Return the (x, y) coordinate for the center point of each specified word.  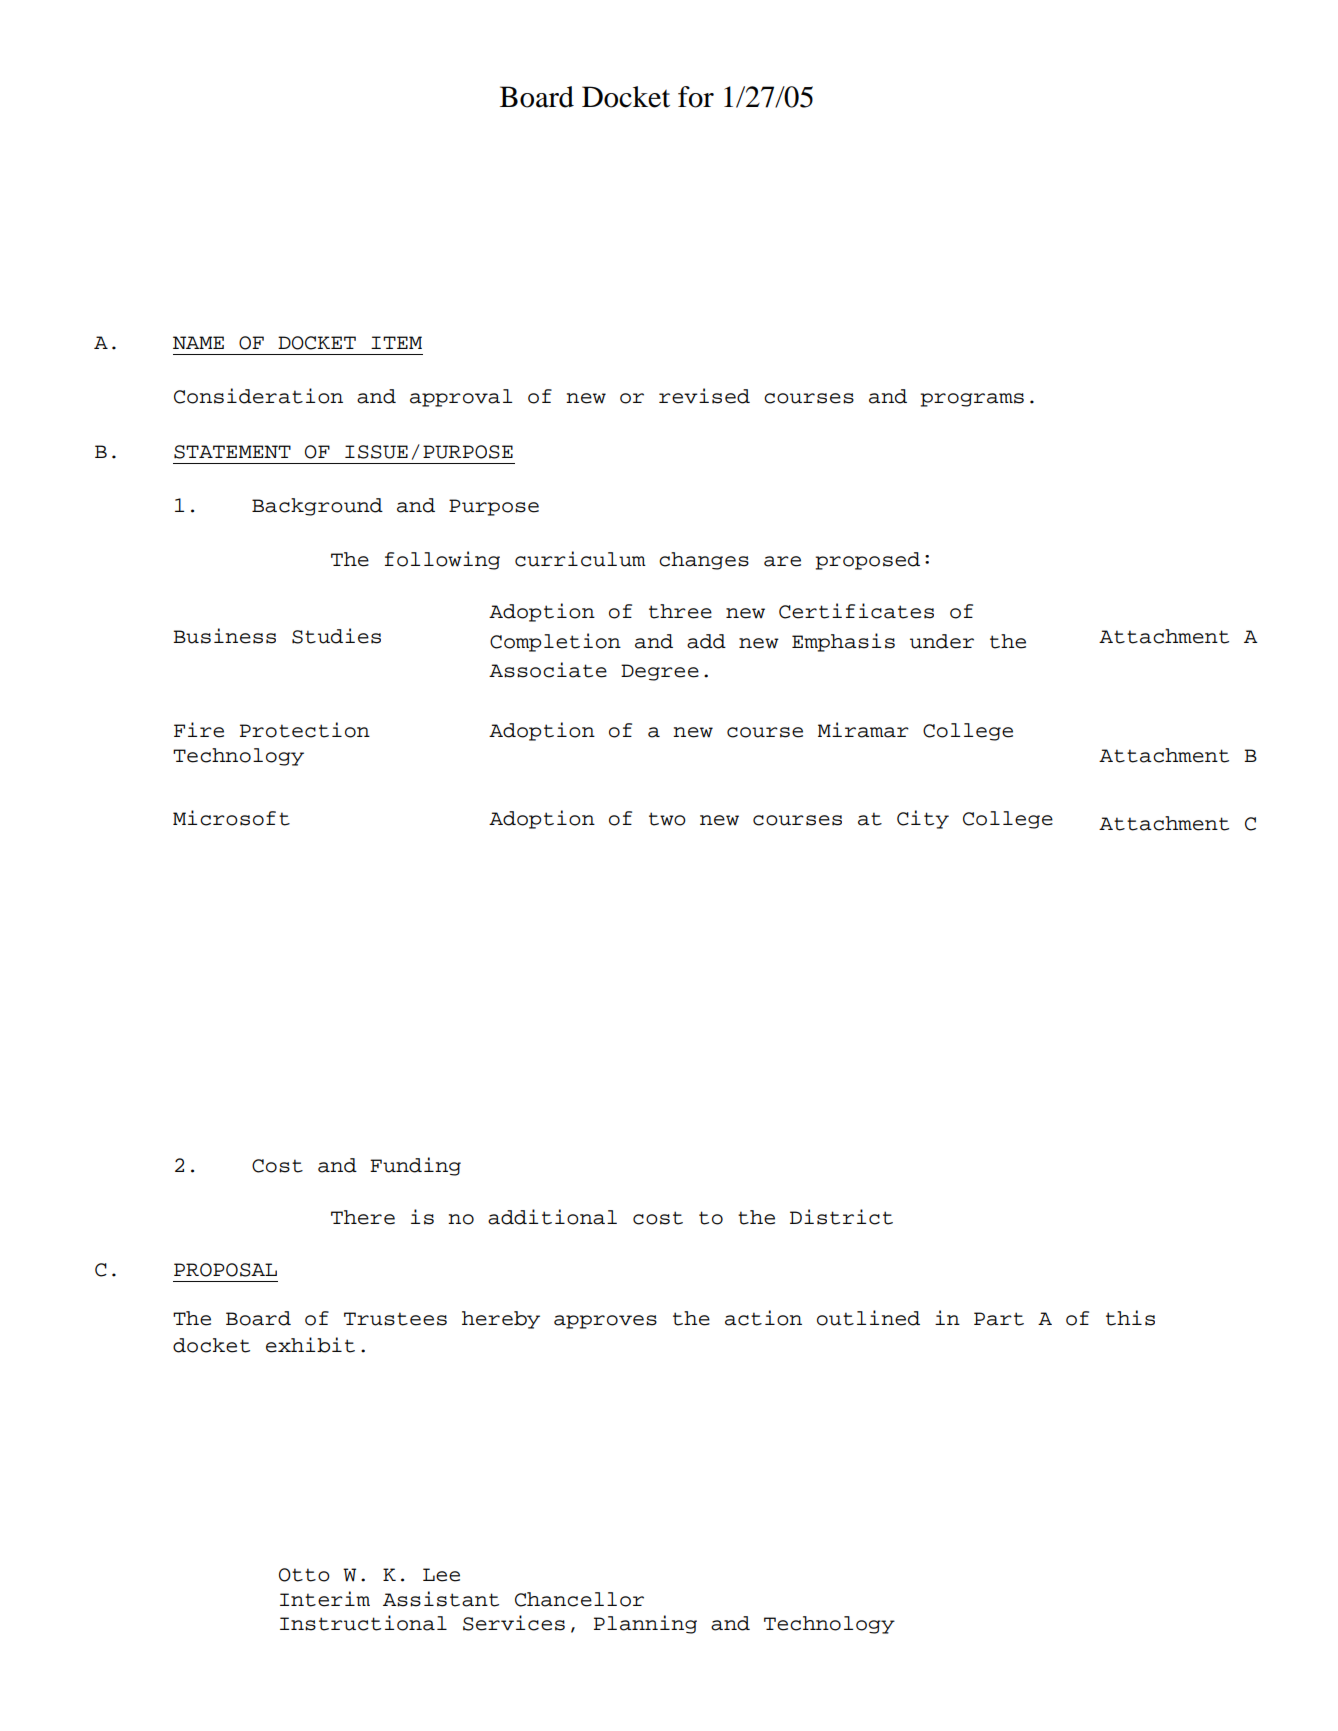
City (923, 819)
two (667, 819)
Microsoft (231, 818)
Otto (304, 1575)
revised (704, 396)
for (696, 97)
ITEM (396, 342)
